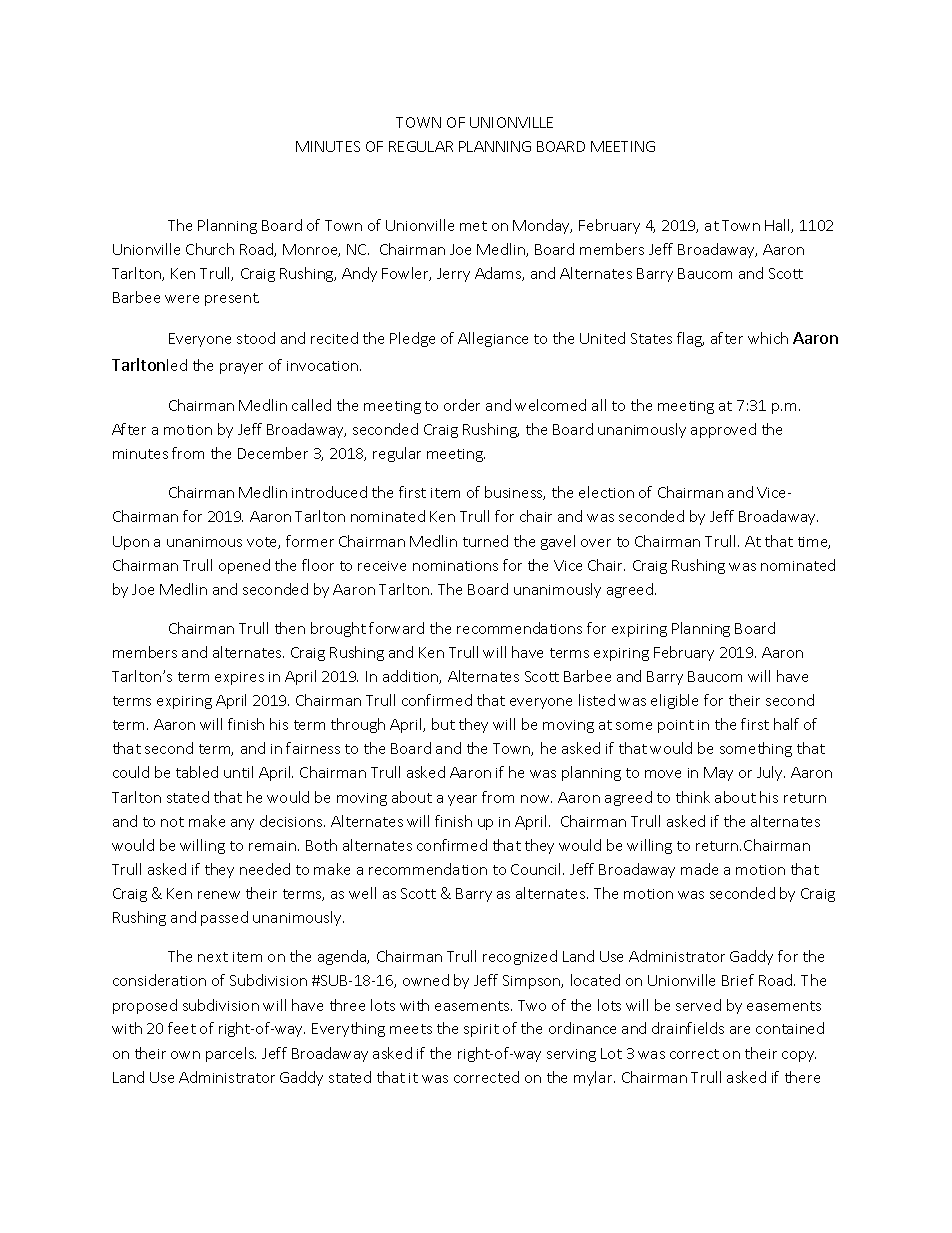 This screenshot has width=952, height=1233. I want to click on Jerry, so click(453, 275).
